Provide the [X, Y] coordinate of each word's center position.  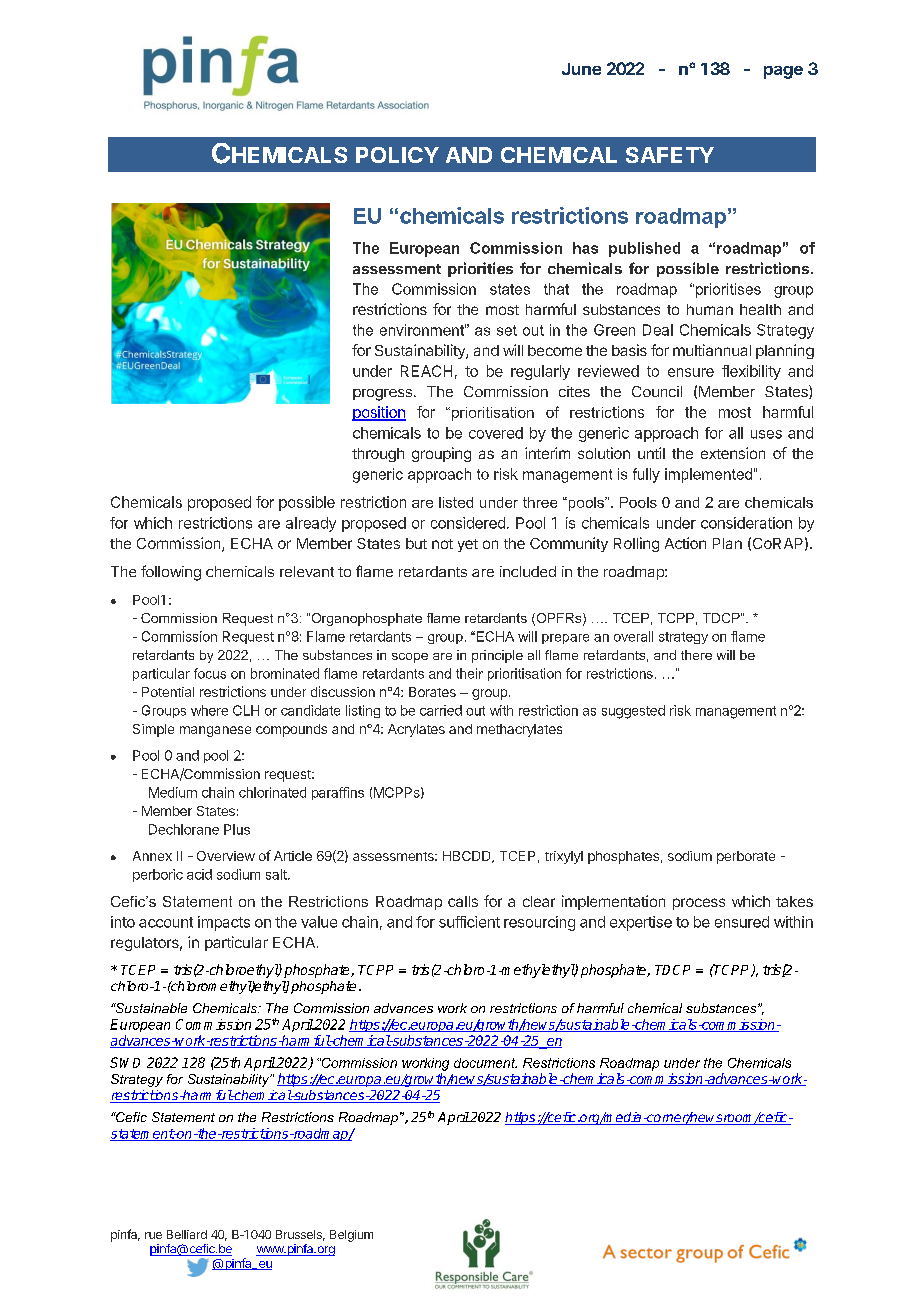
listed [456, 502]
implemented [708, 475]
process [699, 904]
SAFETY [670, 155]
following [171, 573]
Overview [226, 856]
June [581, 69]
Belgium [351, 1236]
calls [463, 901]
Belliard [187, 1234]
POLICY [397, 155]
